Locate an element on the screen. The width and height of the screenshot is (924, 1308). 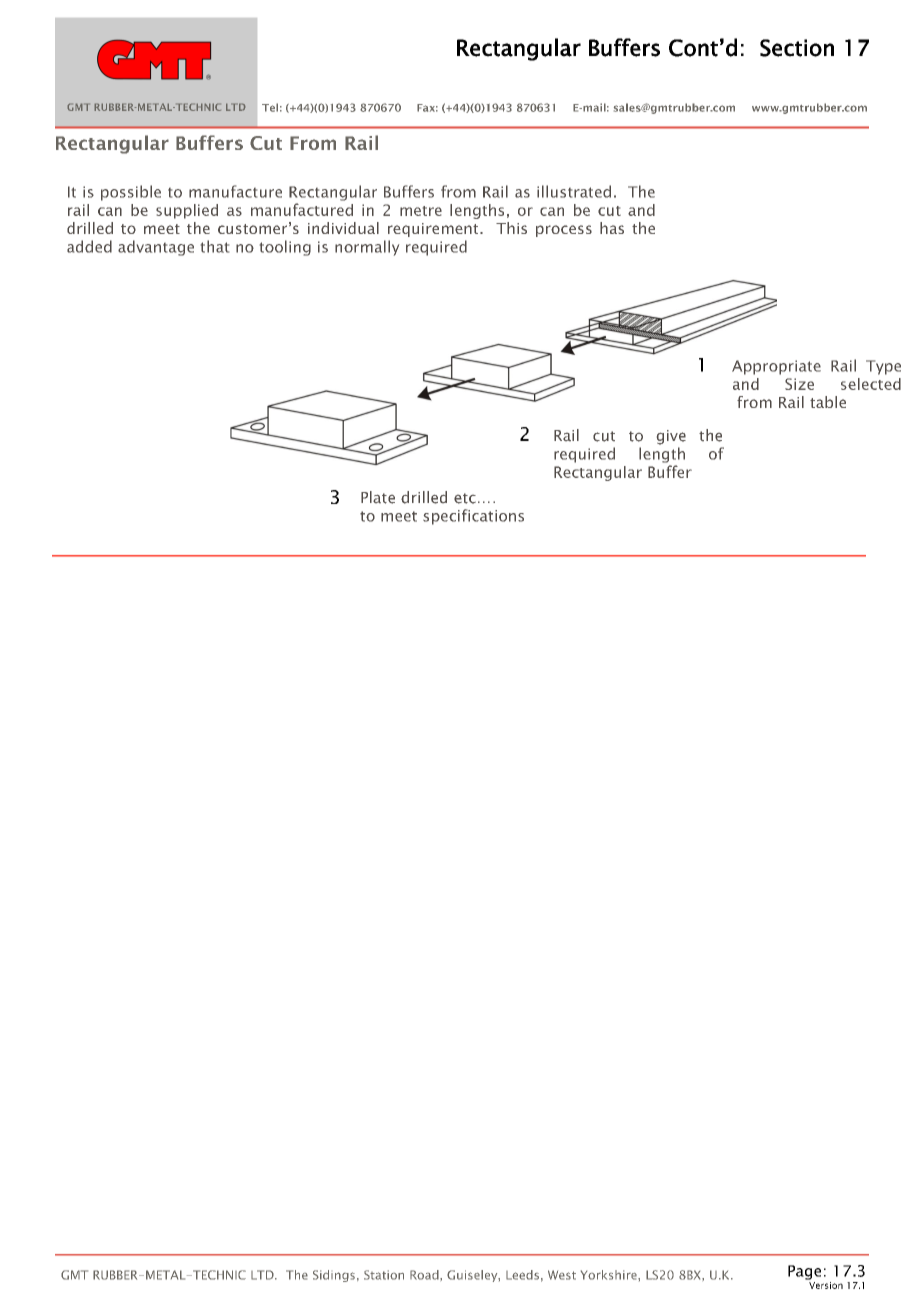
Sidings is located at coordinates (334, 1276).
